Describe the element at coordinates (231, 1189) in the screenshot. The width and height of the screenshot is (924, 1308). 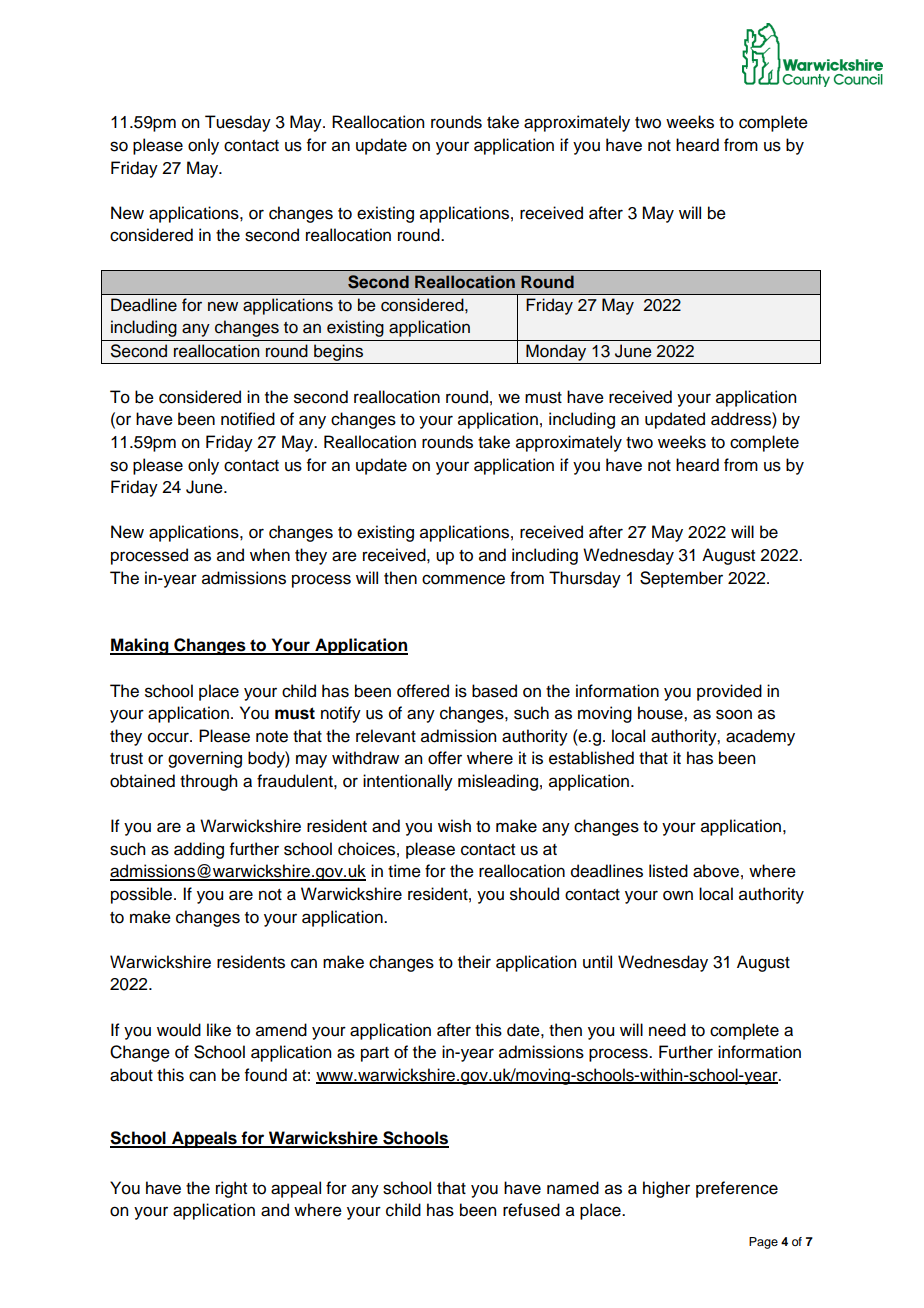
I see `right` at that location.
